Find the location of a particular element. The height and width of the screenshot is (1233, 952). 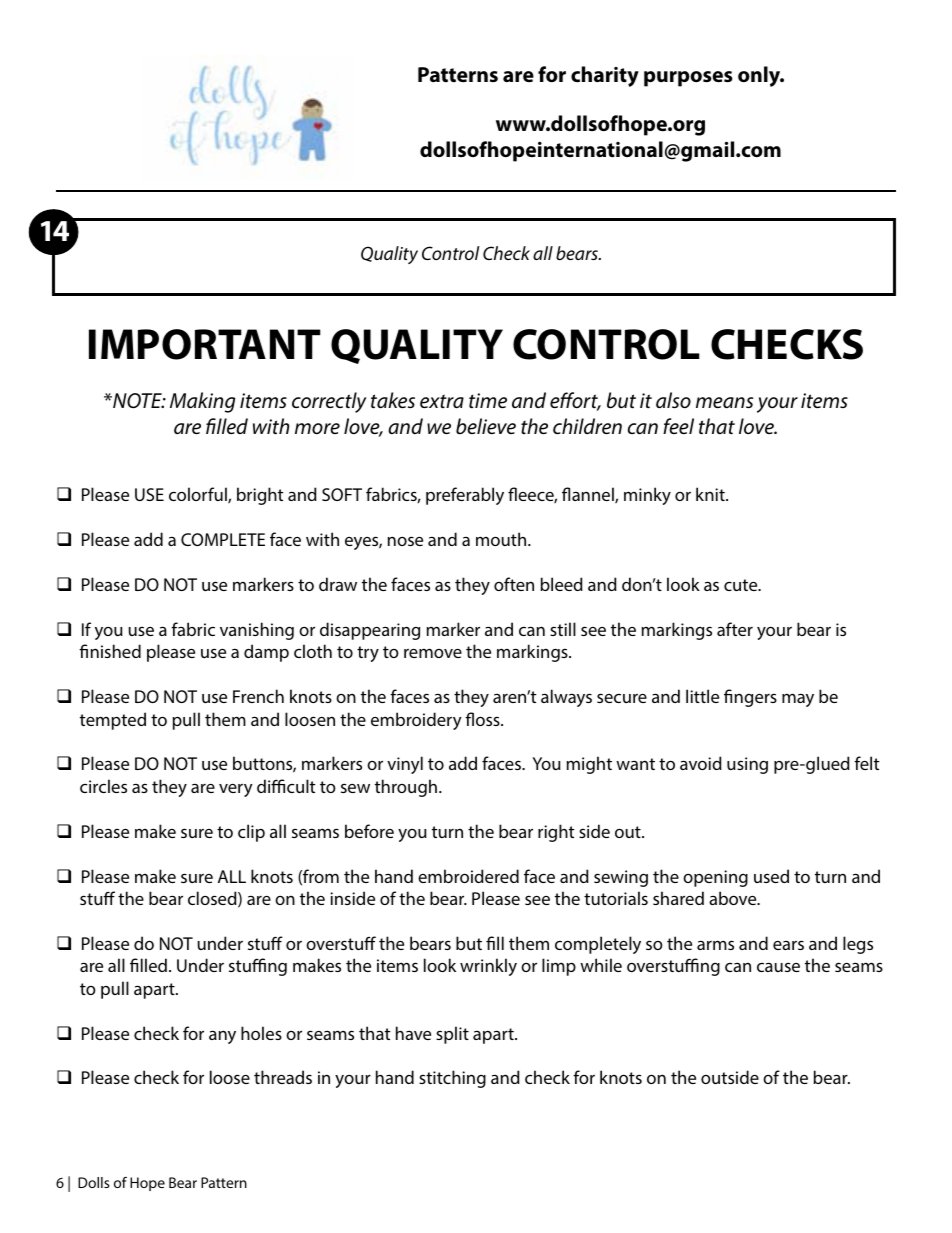

charity is located at coordinates (605, 76).
